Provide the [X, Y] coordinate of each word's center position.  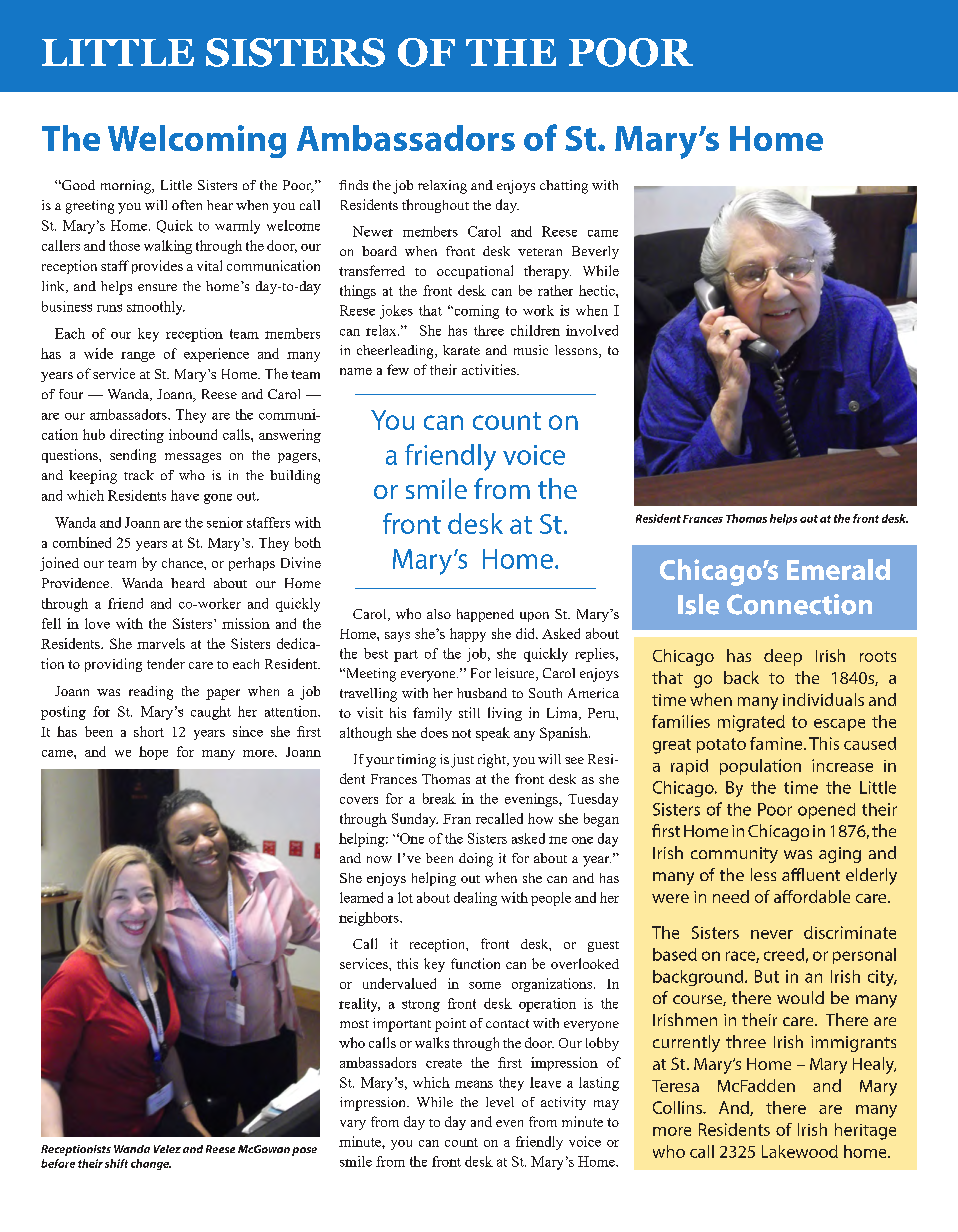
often [187, 205]
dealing [475, 899]
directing [137, 436]
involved [592, 330]
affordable [812, 896]
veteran [540, 252]
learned [361, 897]
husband [482, 693]
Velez [167, 1149]
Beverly [595, 252]
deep [783, 657]
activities [490, 369]
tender [166, 663]
